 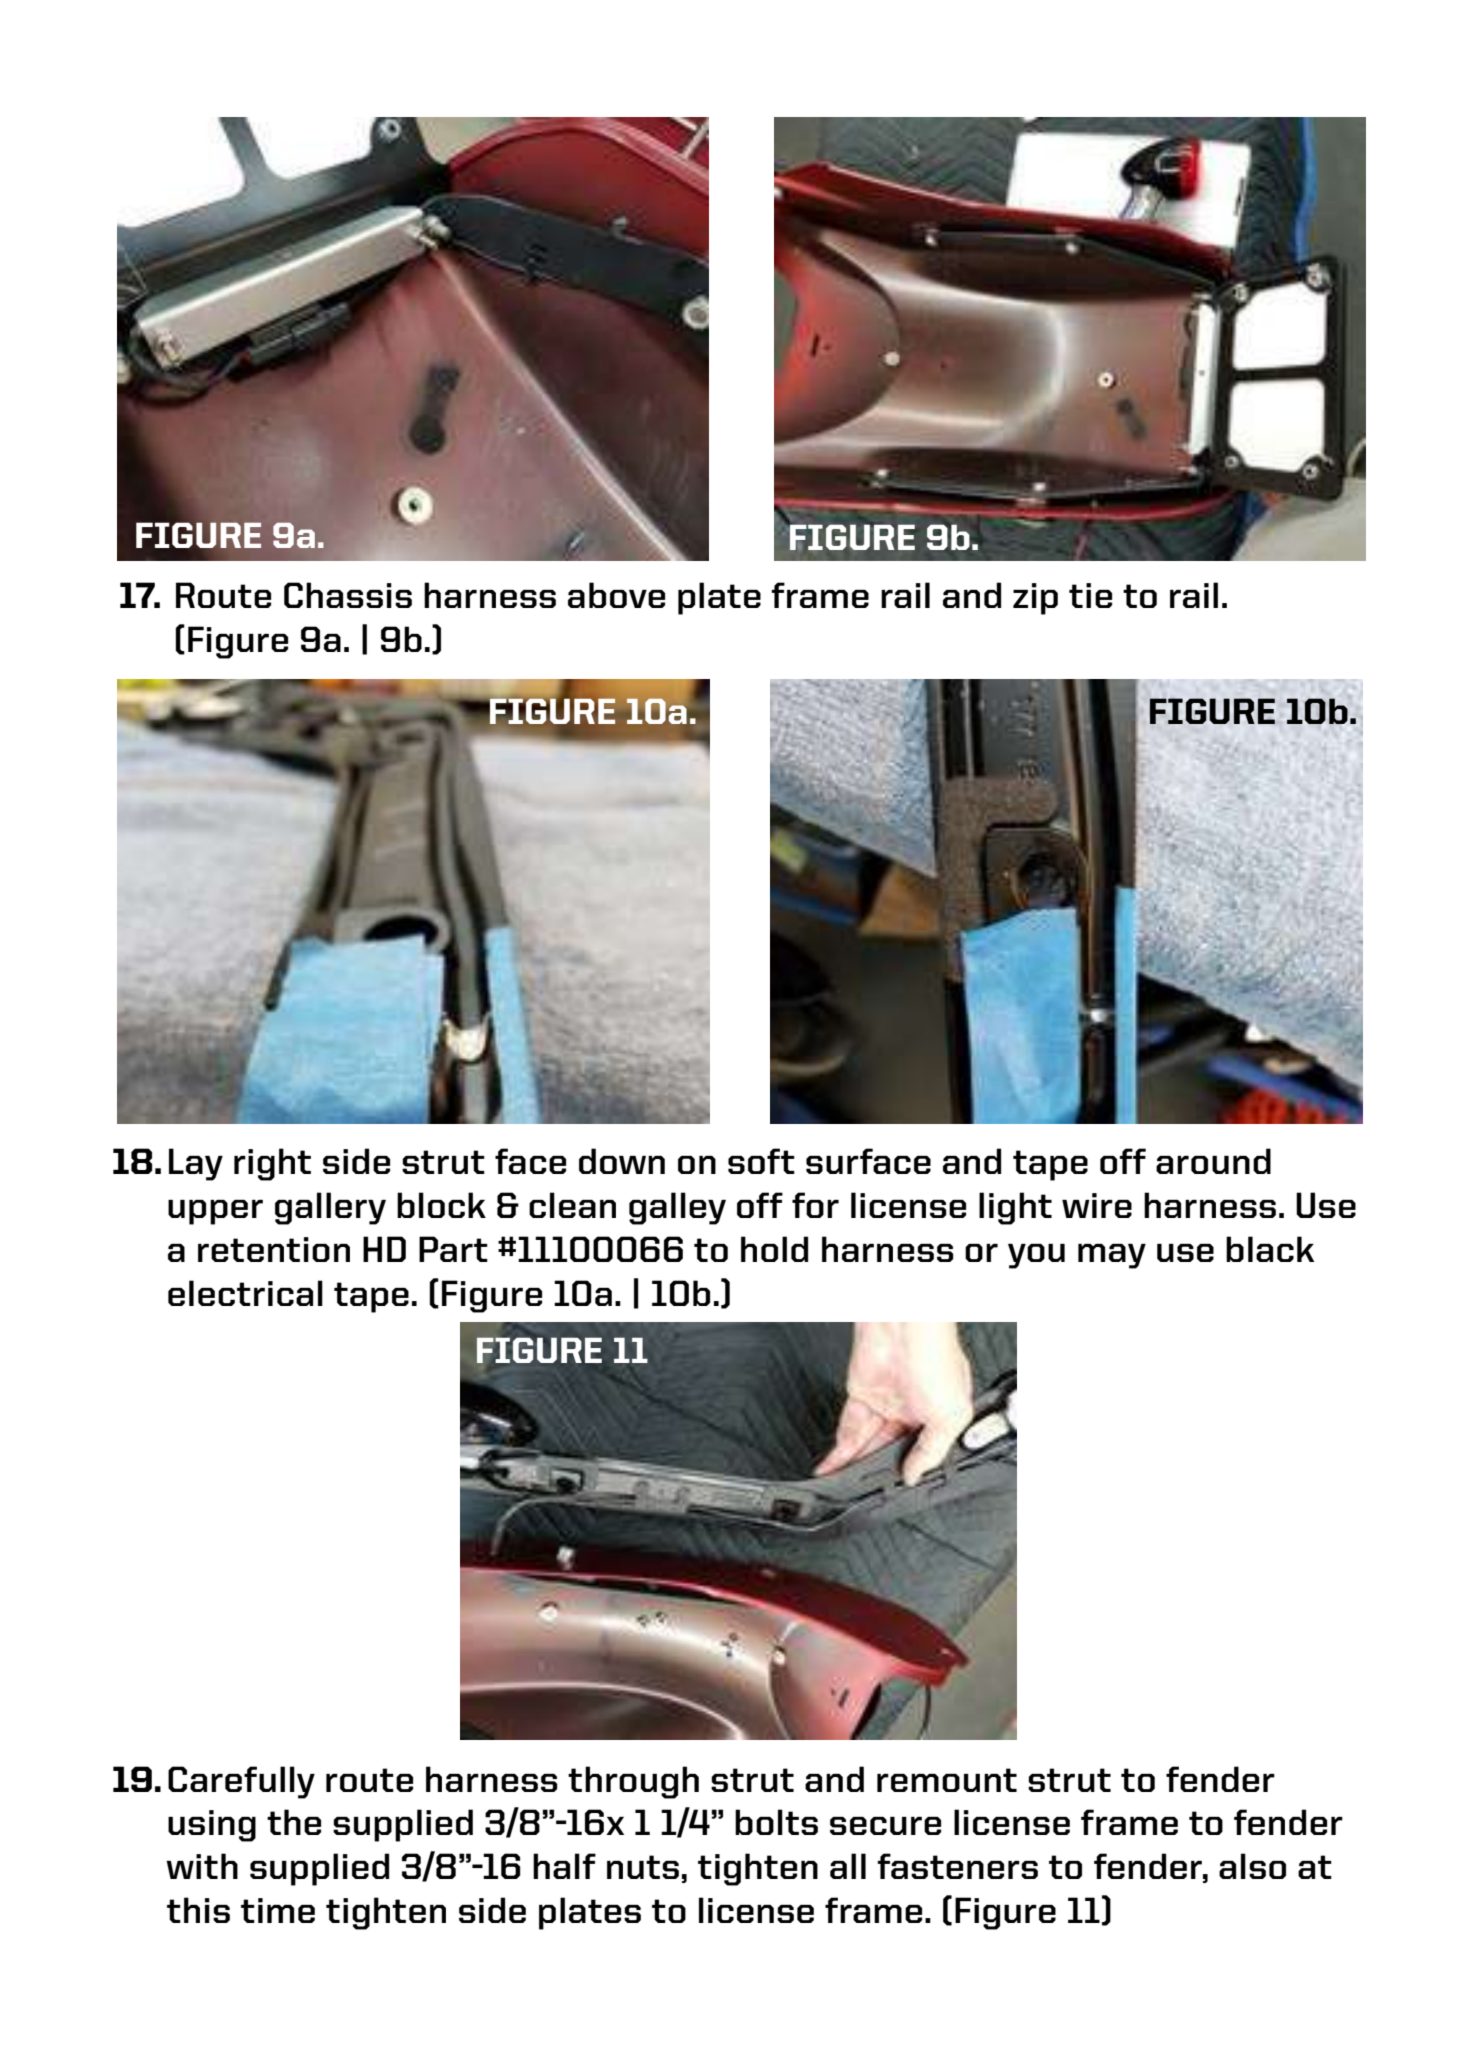 I want to click on right, so click(x=272, y=1164).
